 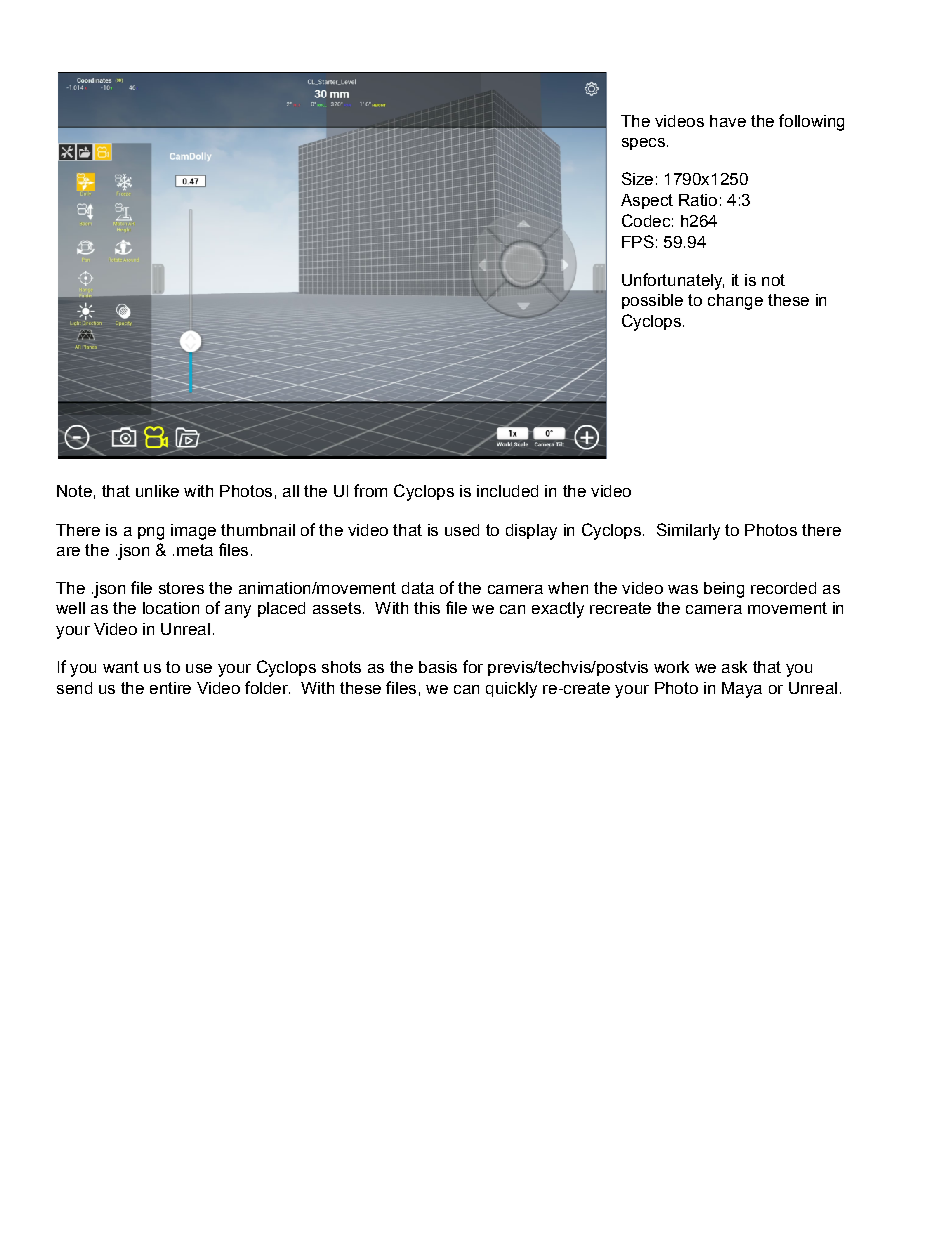 What do you see at coordinates (728, 121) in the screenshot?
I see `have` at bounding box center [728, 121].
